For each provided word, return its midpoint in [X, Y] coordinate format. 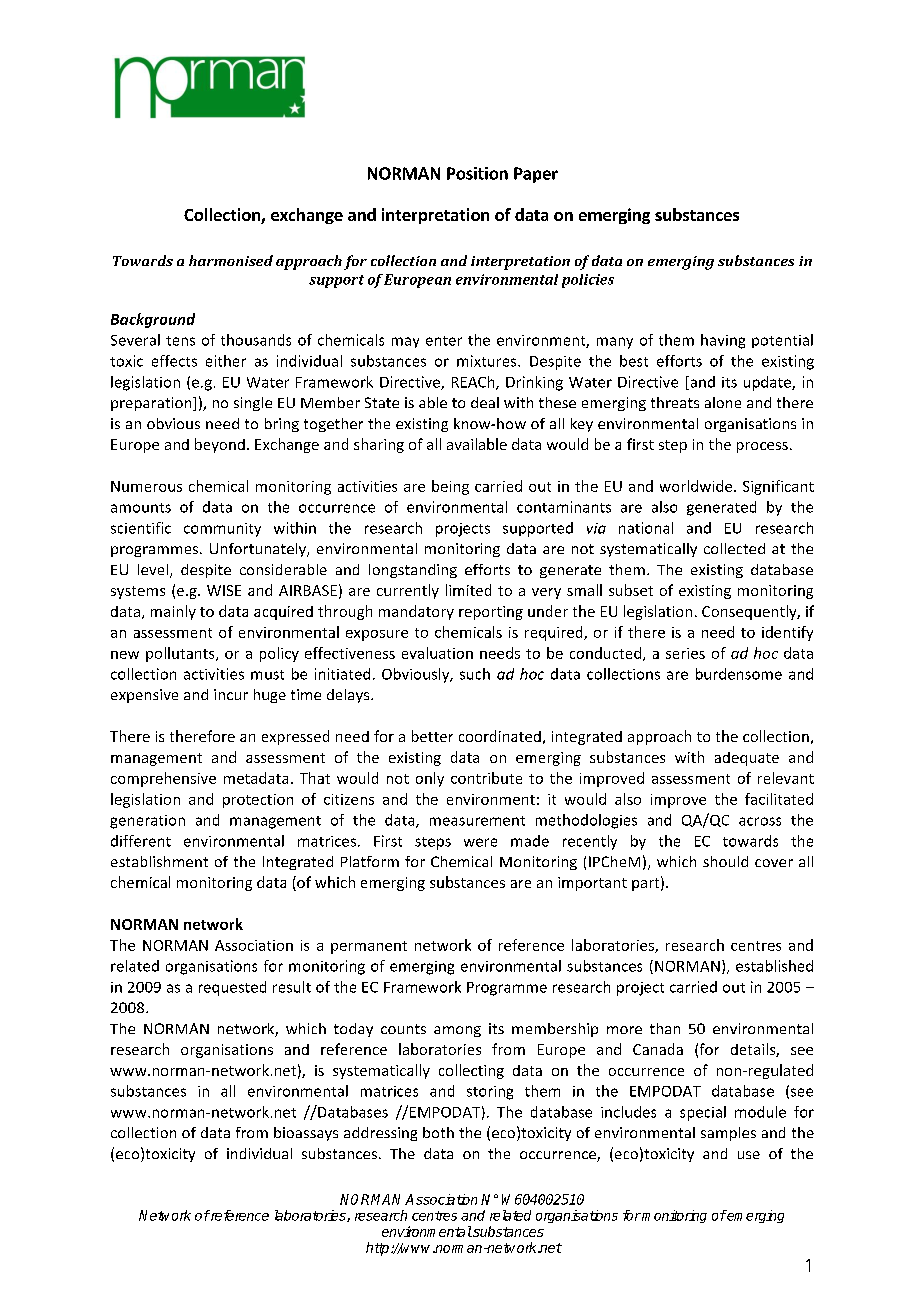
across [760, 821]
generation [147, 822]
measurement [477, 821]
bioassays [306, 1134]
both [438, 1132]
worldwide [697, 486]
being [450, 487]
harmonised [231, 260]
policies [588, 281]
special [703, 1113]
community [222, 530]
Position [477, 173]
